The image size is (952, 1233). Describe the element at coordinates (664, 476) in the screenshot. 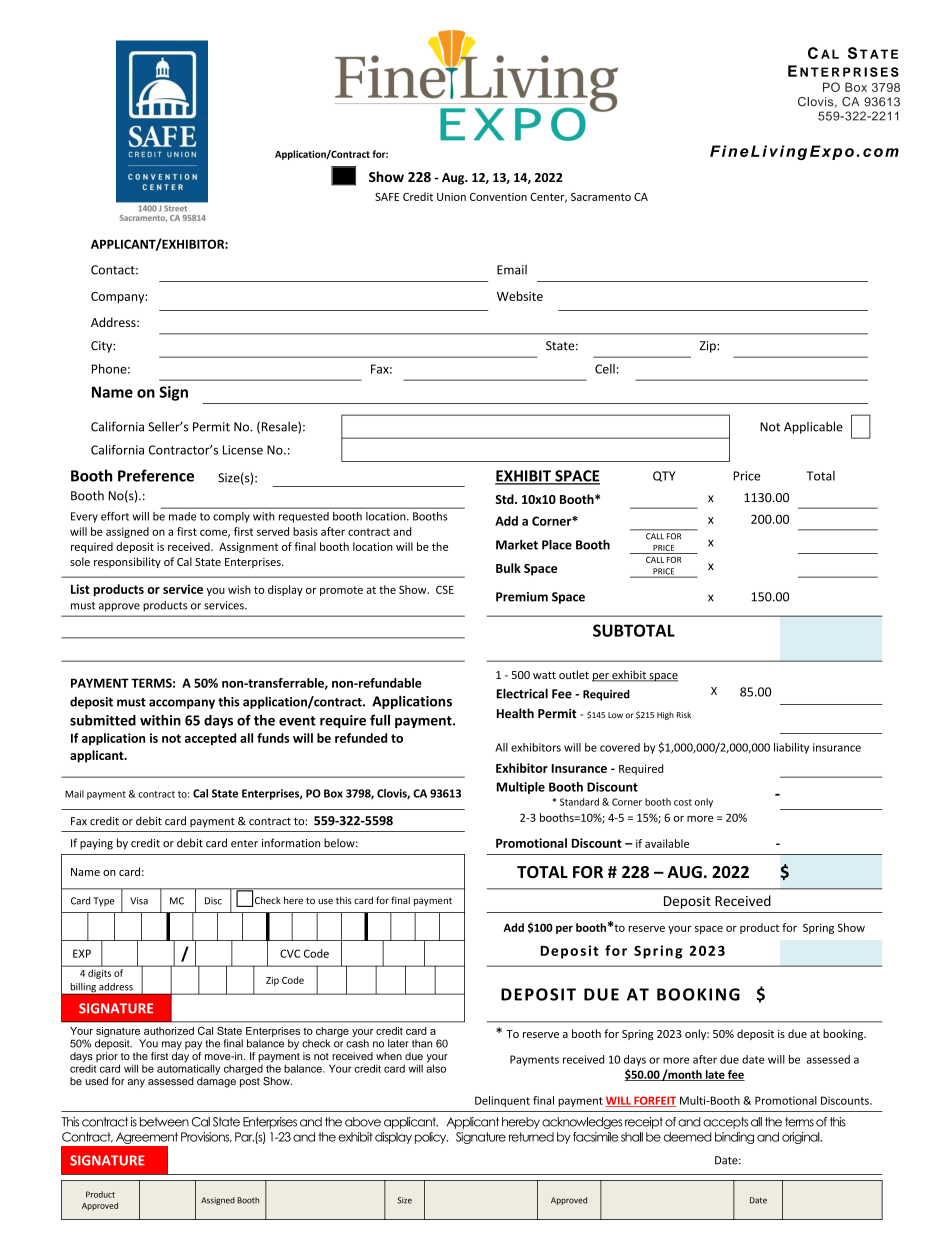

I see `QTY` at that location.
